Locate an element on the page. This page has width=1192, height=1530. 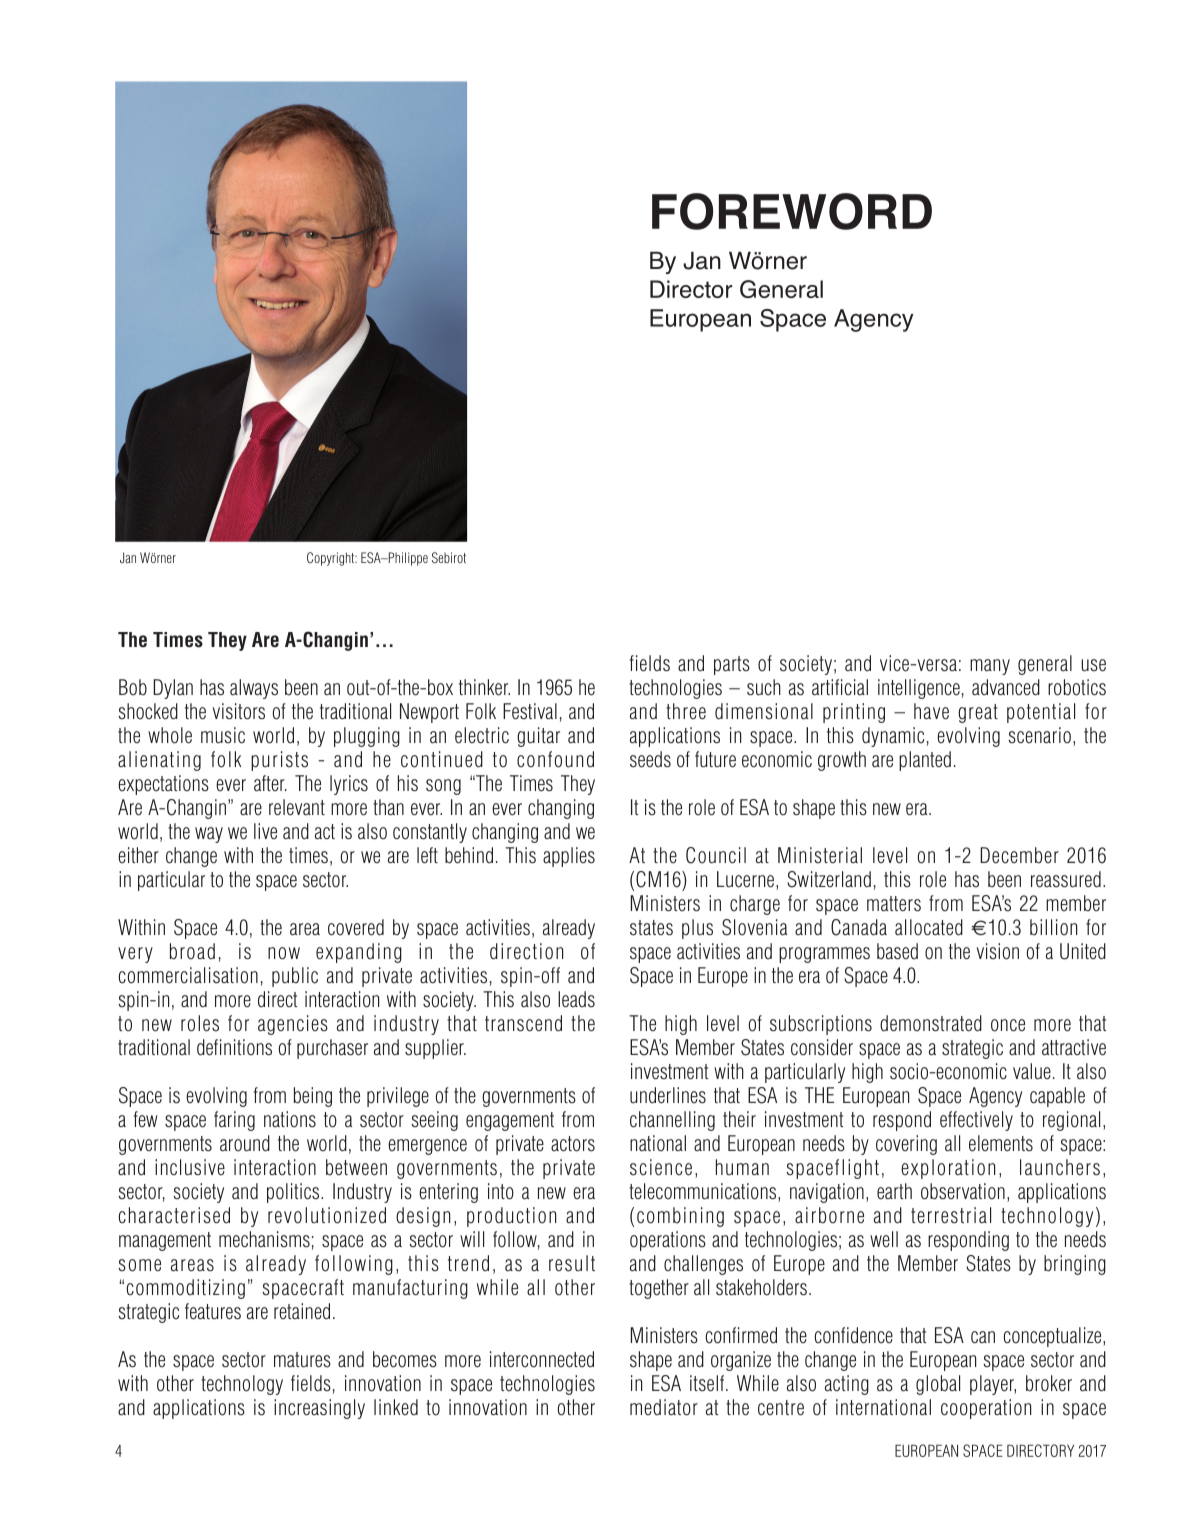
December is located at coordinates (1019, 855).
